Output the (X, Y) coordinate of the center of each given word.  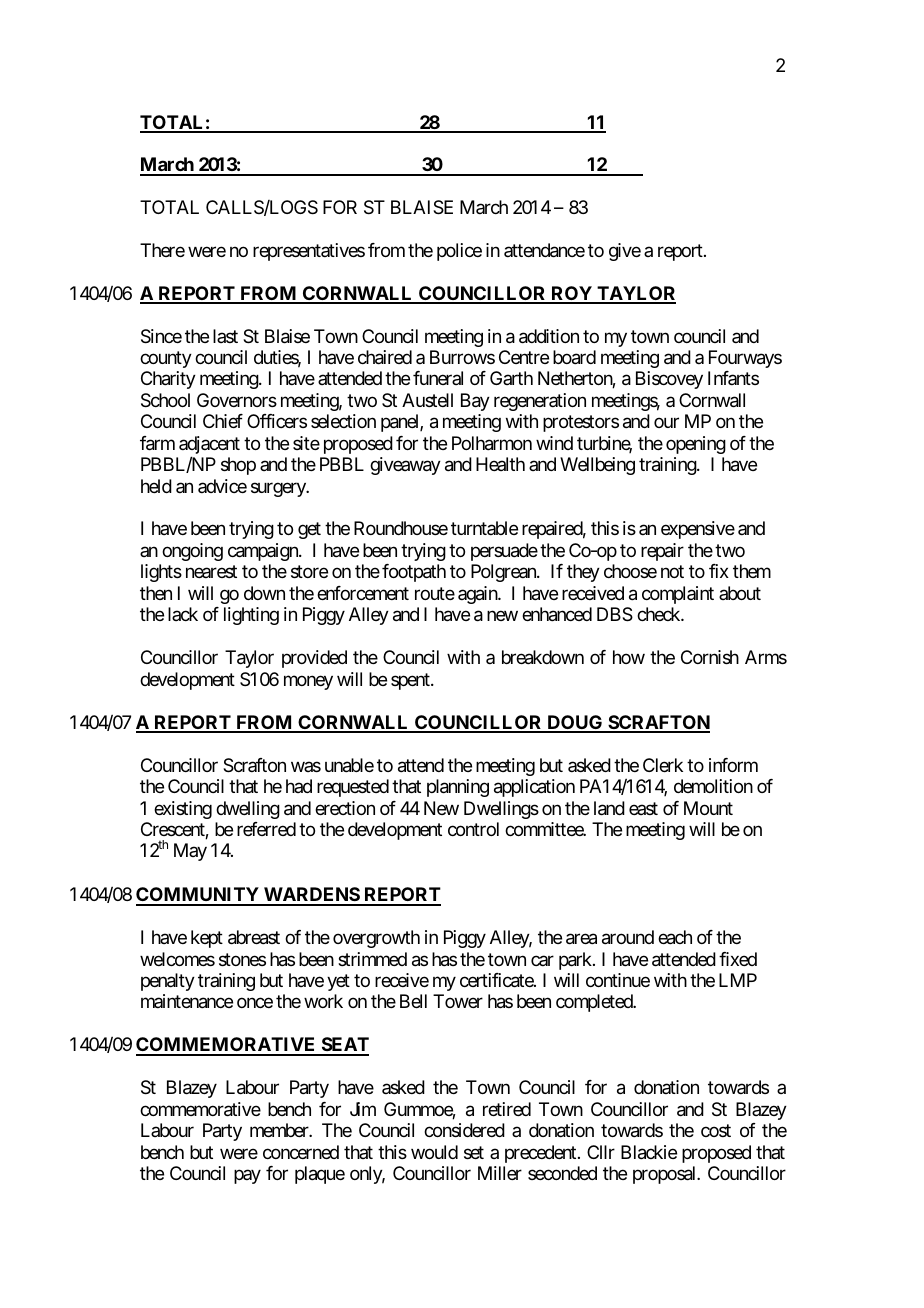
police (459, 252)
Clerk (663, 765)
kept (207, 939)
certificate (497, 980)
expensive (698, 530)
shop (238, 466)
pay (247, 1176)
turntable (484, 528)
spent (411, 681)
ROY (571, 294)
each (675, 937)
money (308, 682)
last (225, 336)
